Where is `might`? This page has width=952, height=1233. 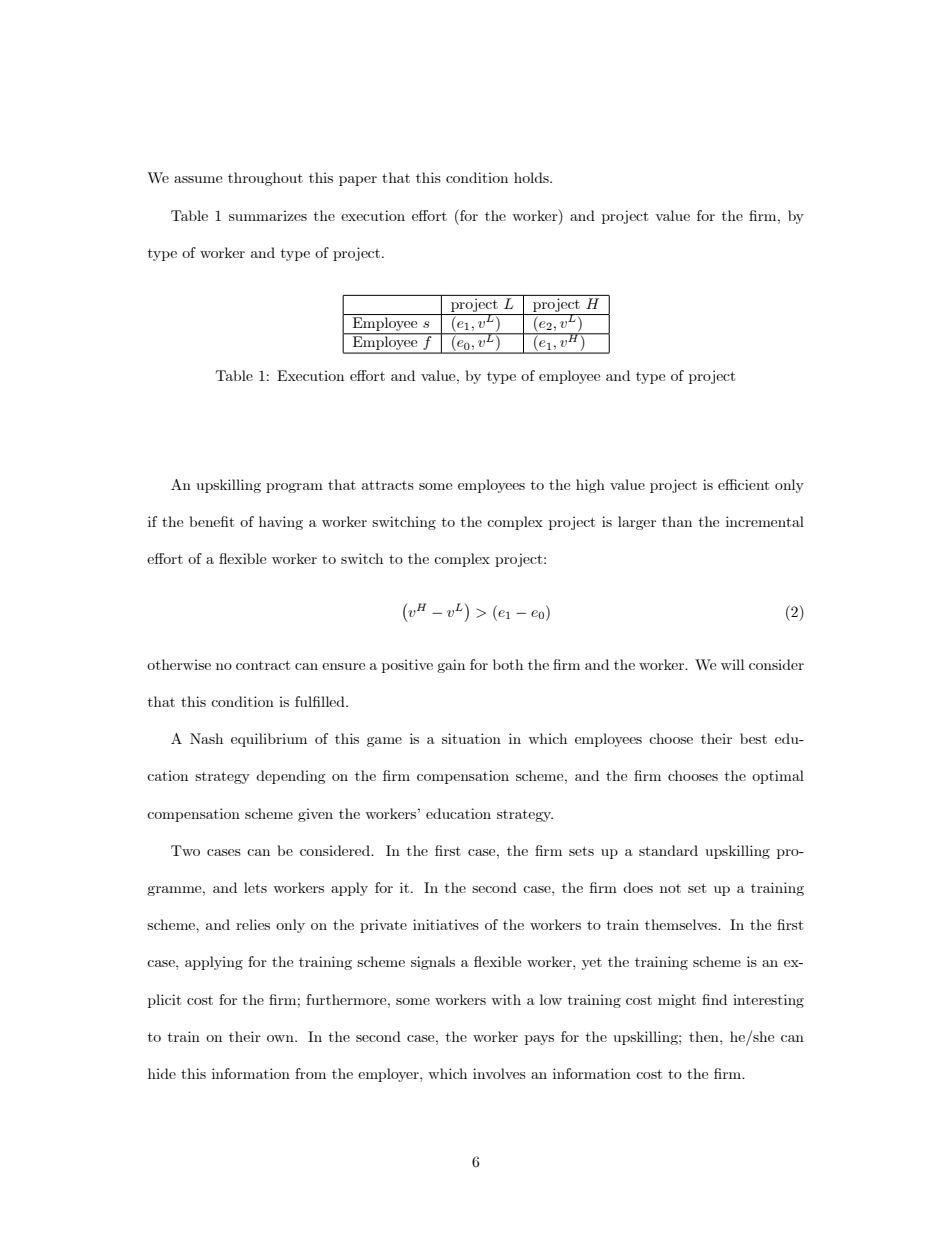 might is located at coordinates (677, 1001).
